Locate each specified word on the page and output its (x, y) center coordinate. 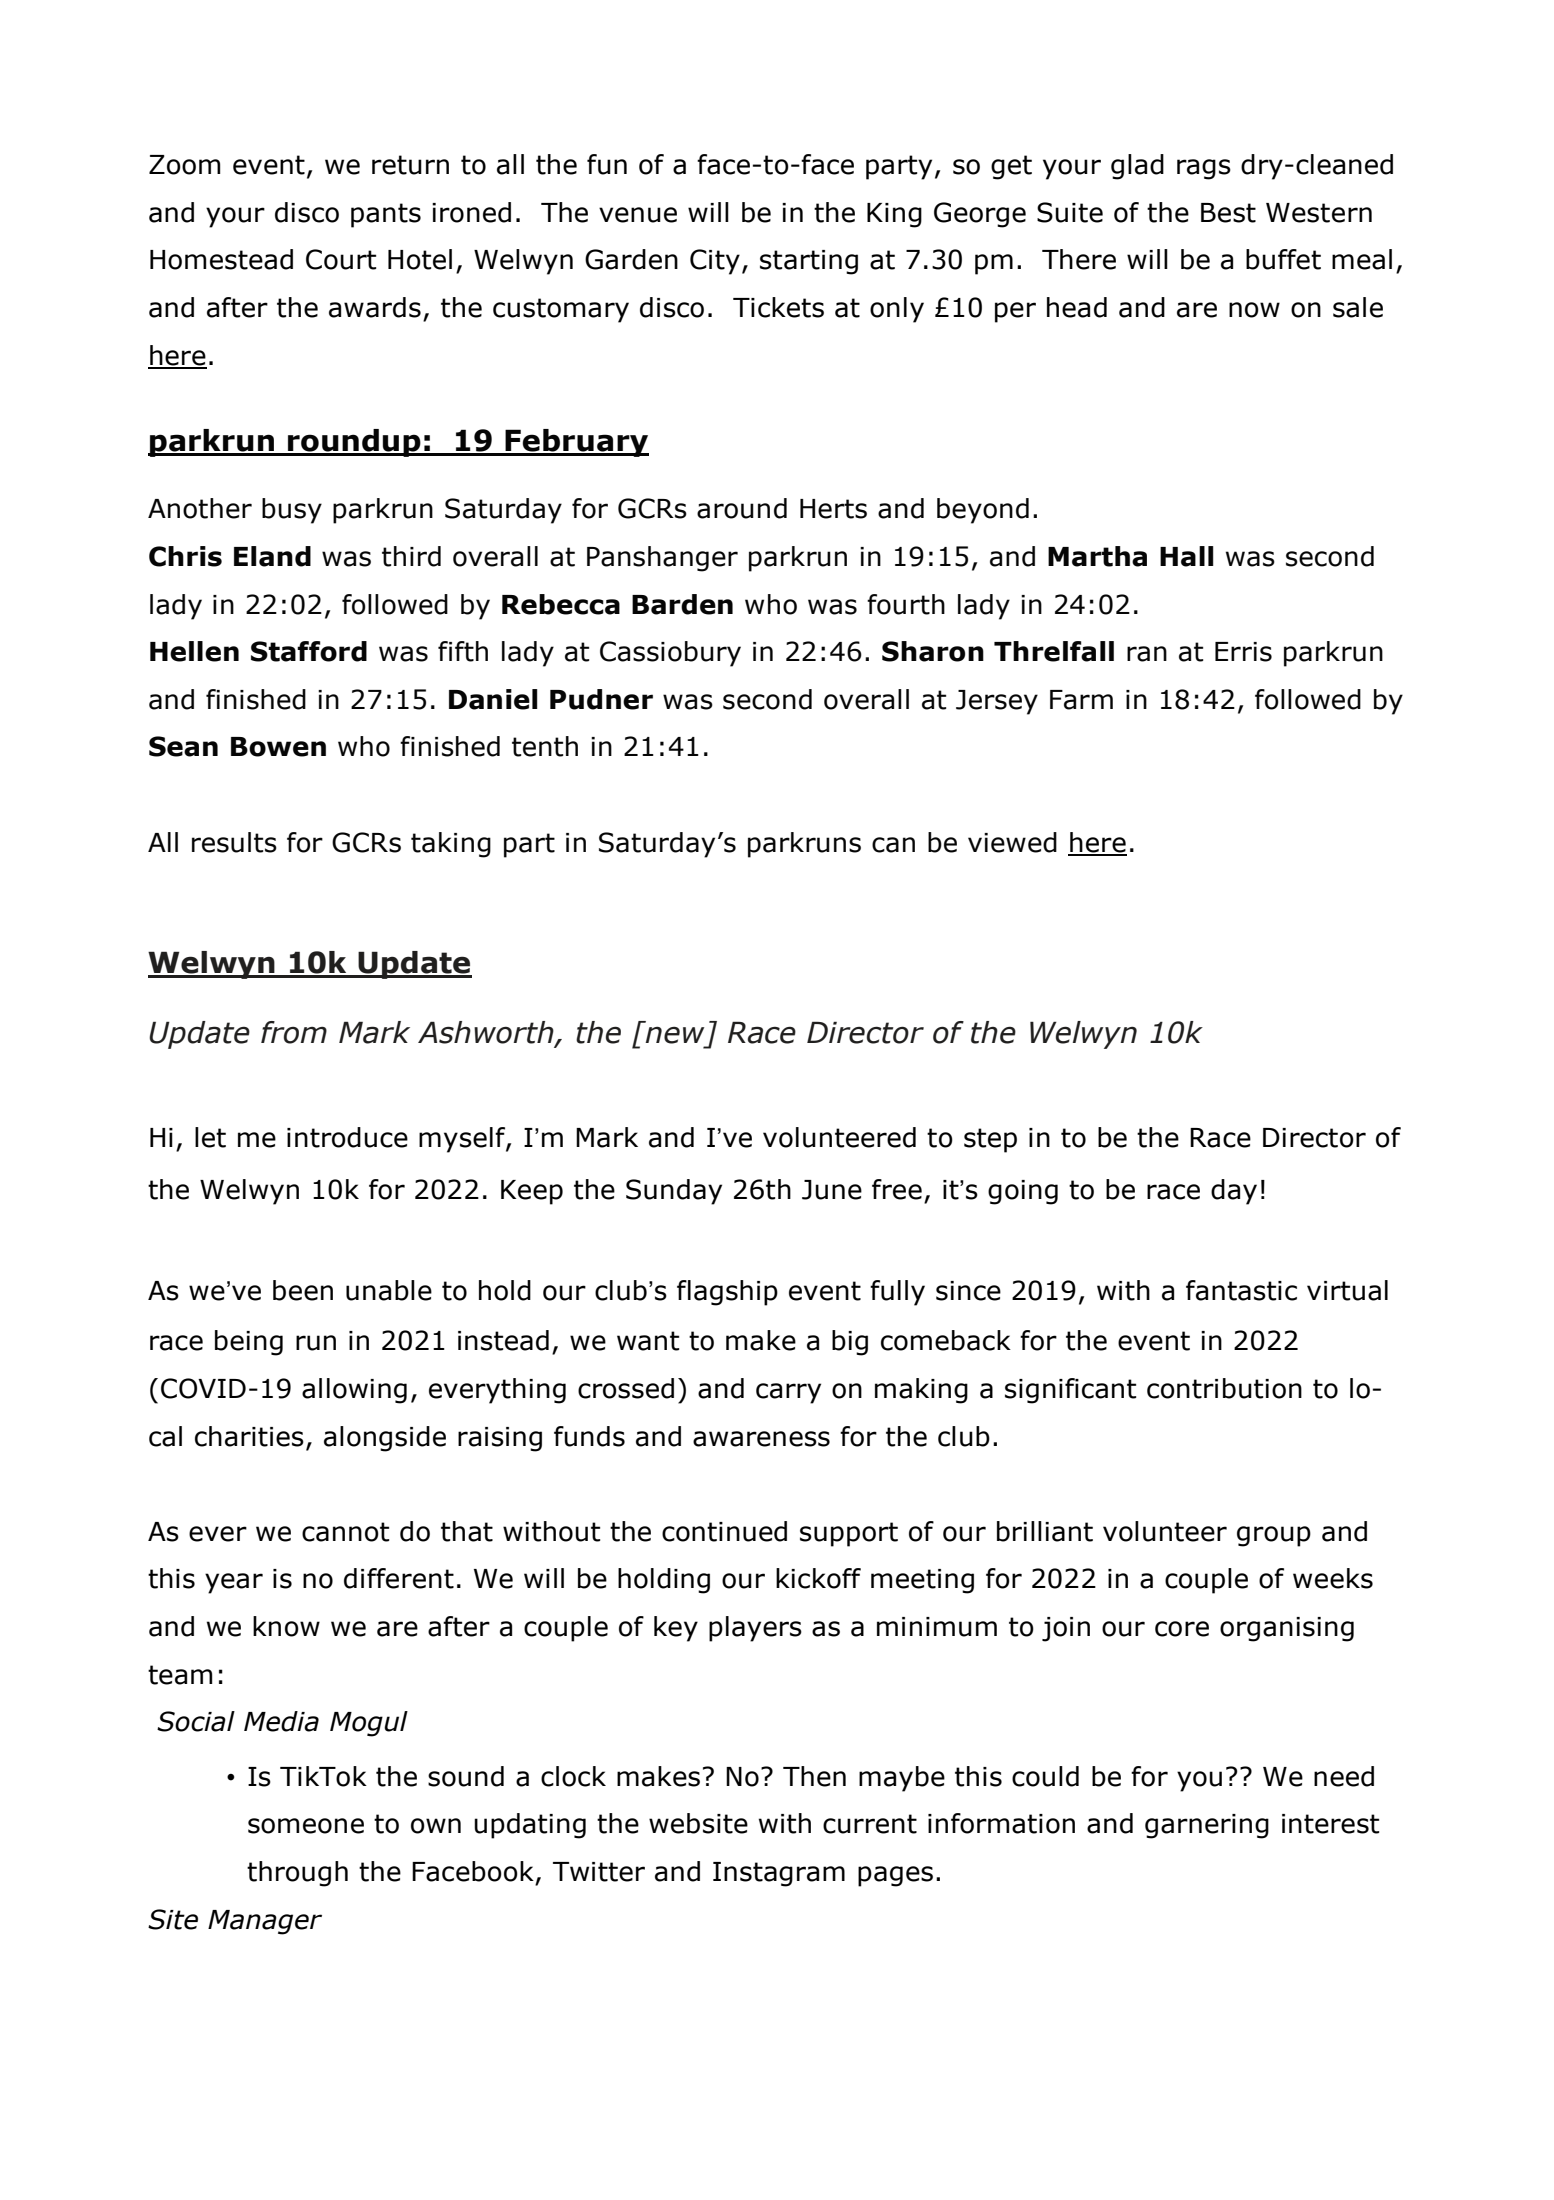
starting (809, 262)
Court (341, 259)
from (294, 1032)
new (674, 1035)
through (297, 1874)
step (990, 1140)
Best (1228, 213)
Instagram (779, 1874)
